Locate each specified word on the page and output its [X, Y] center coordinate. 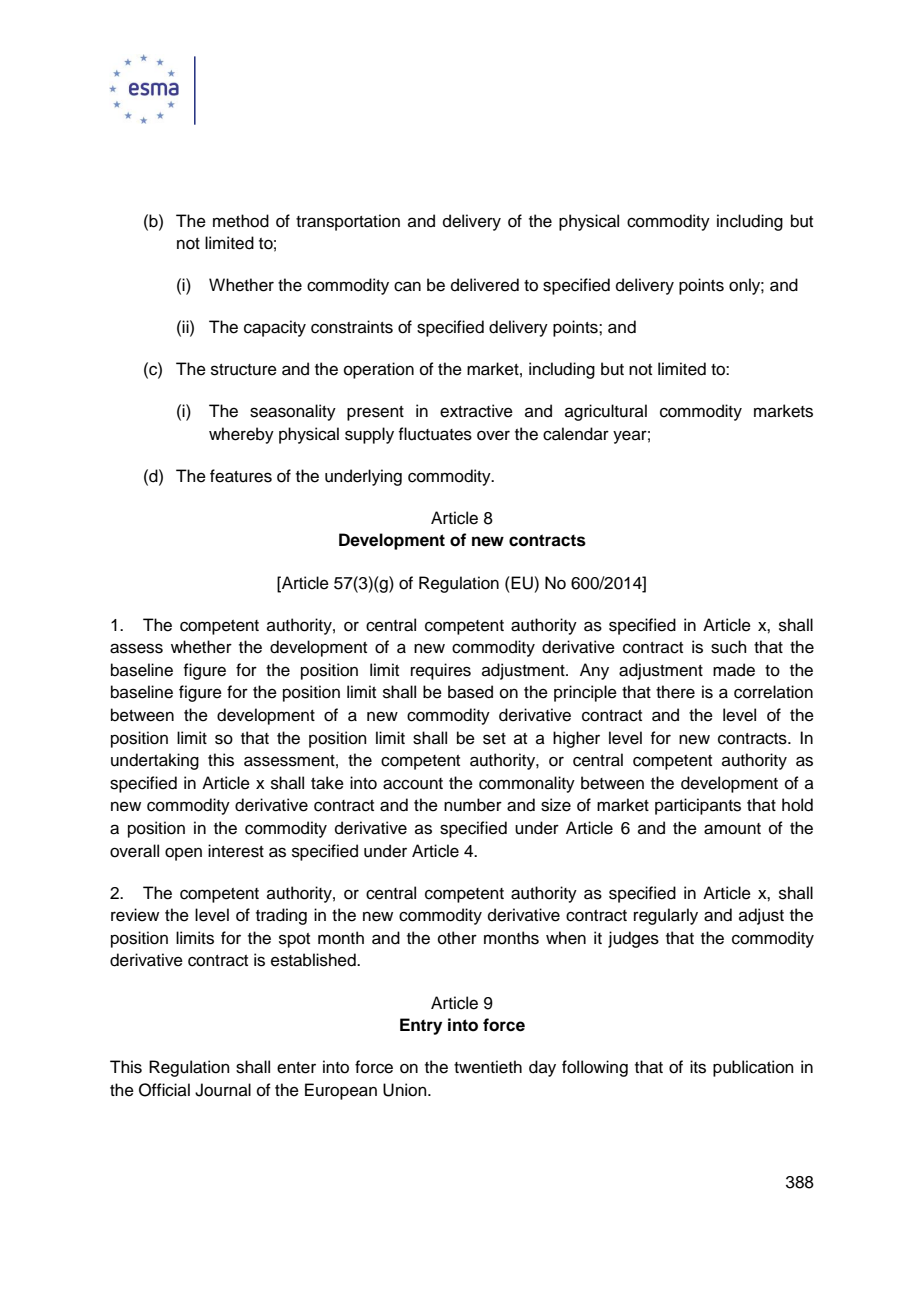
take [327, 783]
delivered [485, 285]
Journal [223, 1090]
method [241, 221]
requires [441, 671]
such [729, 647]
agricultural [606, 412]
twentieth [488, 1067]
